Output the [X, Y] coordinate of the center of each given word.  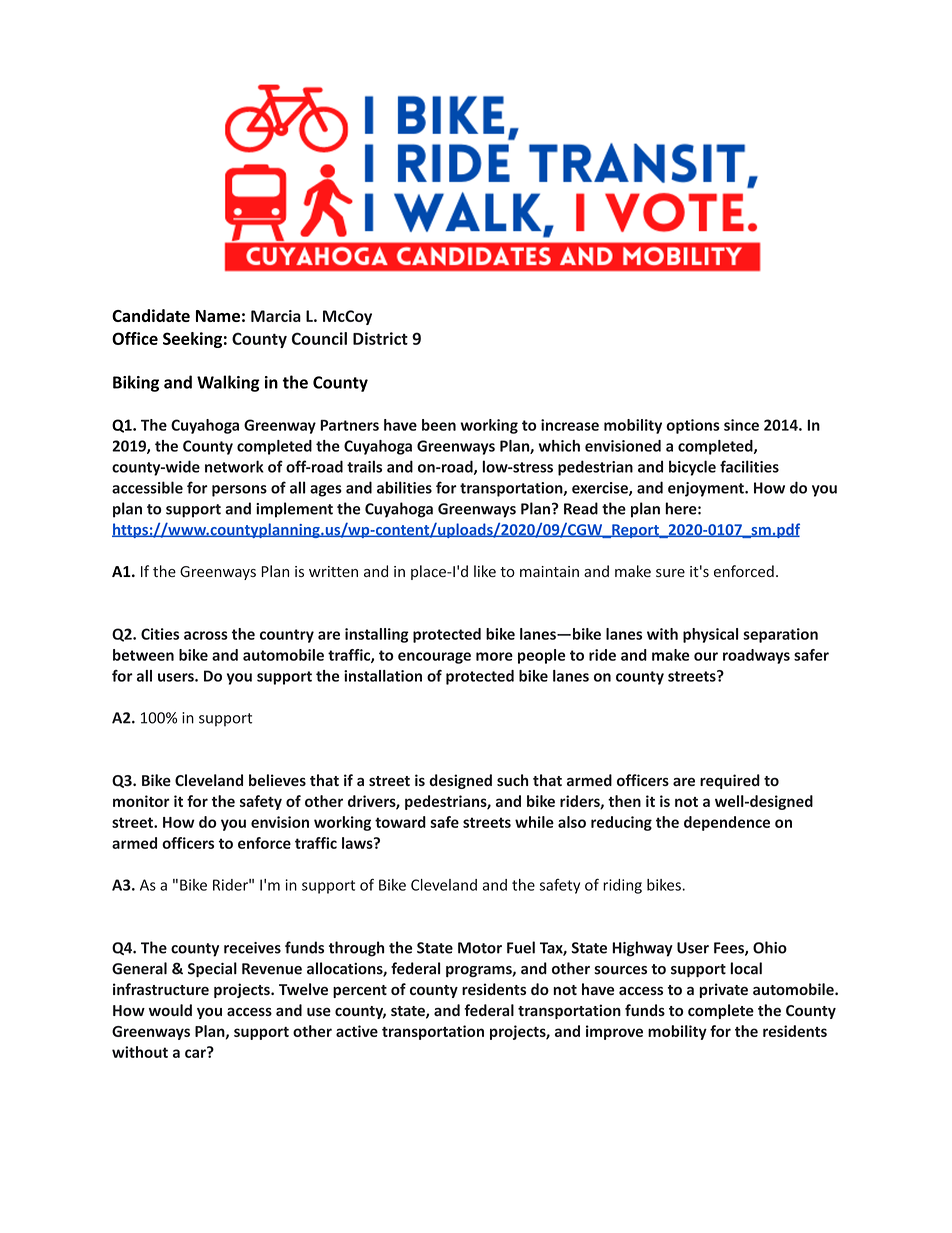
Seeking [192, 340]
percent [360, 991]
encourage [434, 658]
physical [710, 635]
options [693, 426]
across [206, 635]
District [380, 338]
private [723, 990]
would [170, 1010]
